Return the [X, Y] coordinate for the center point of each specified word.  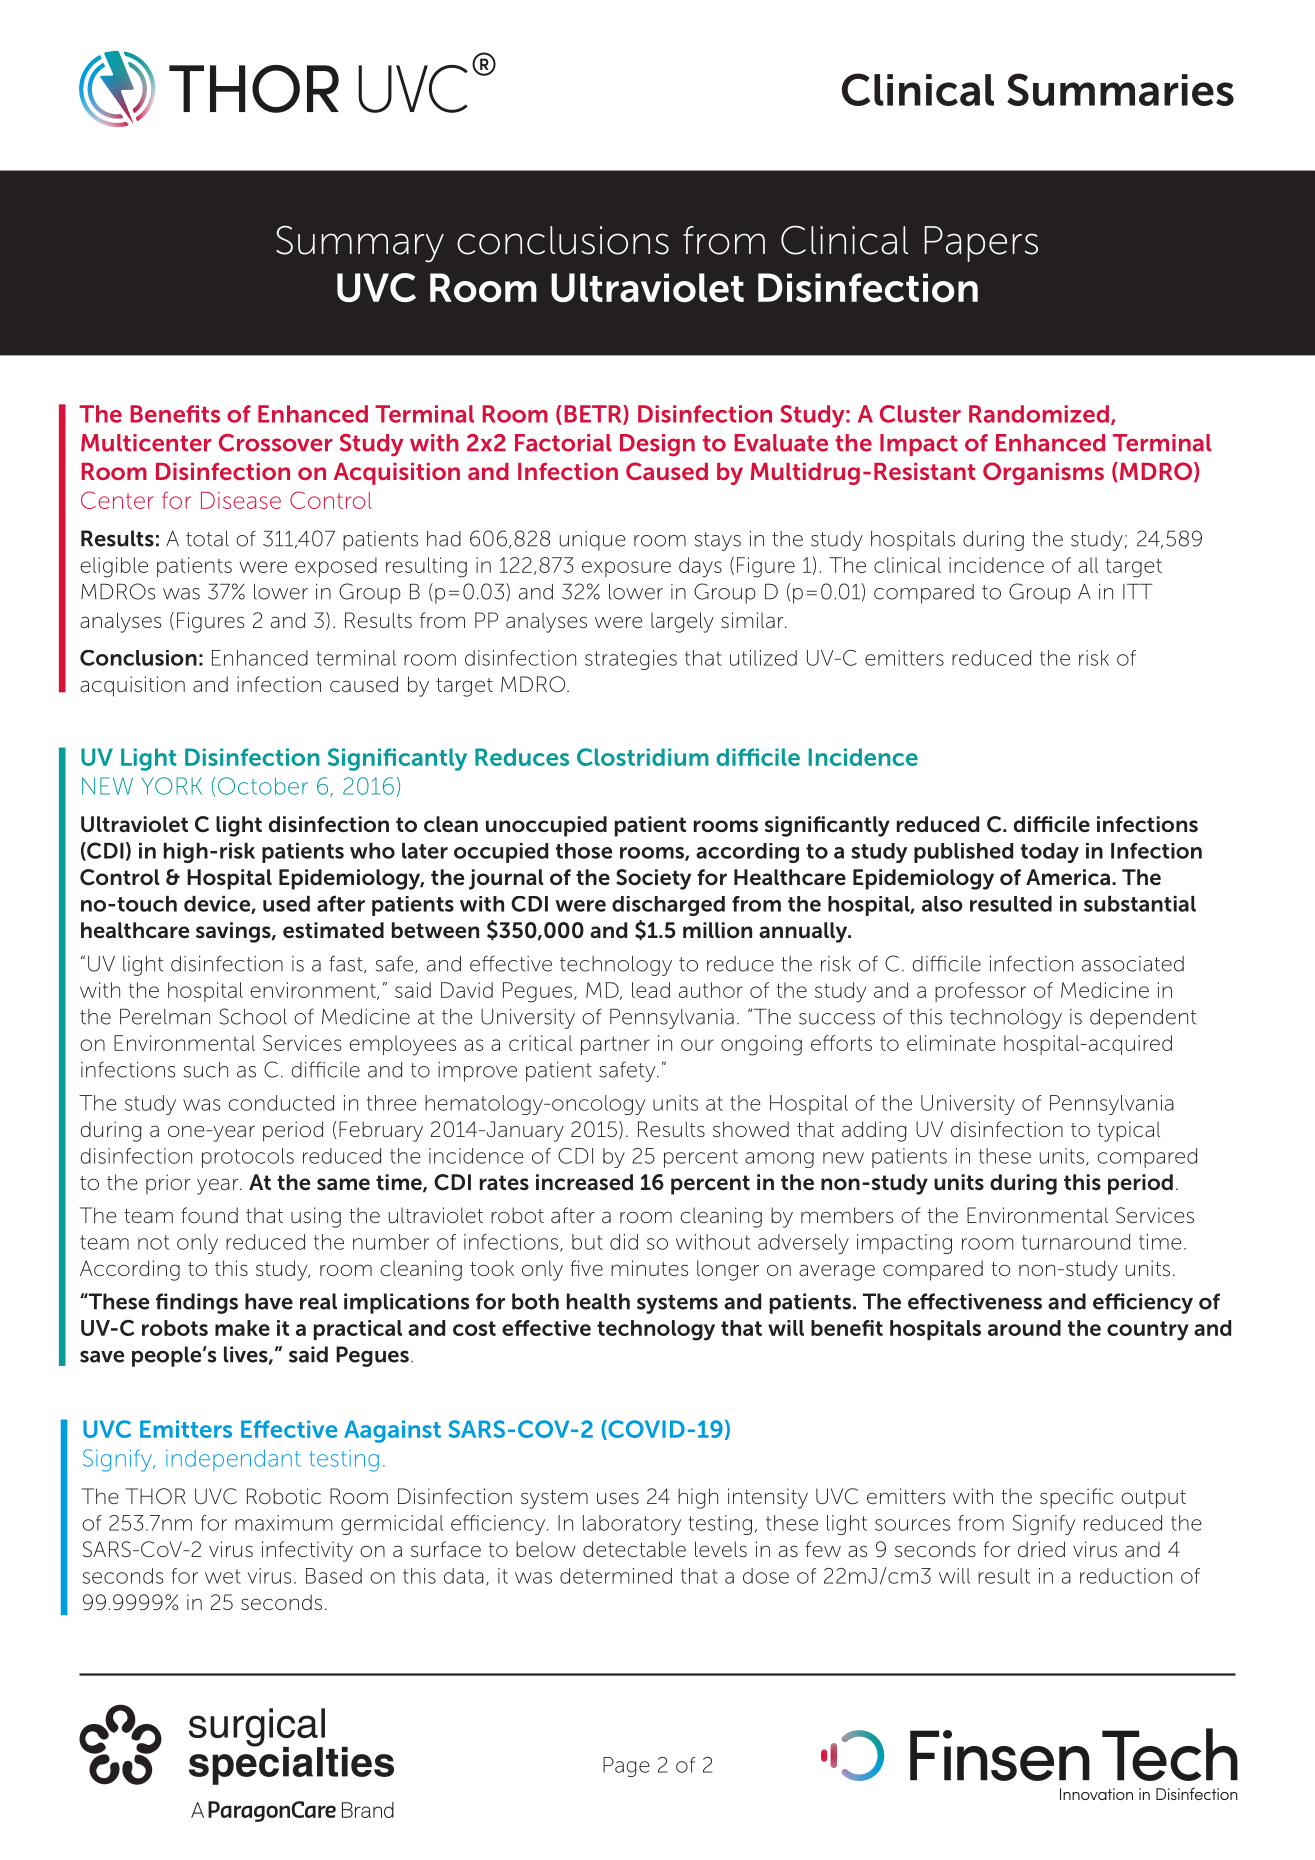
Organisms [1043, 473]
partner [615, 1045]
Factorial [563, 443]
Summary [360, 244]
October [263, 786]
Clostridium [643, 757]
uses [618, 1498]
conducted [281, 1103]
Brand [368, 1810]
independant [233, 1460]
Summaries [1120, 89]
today [1050, 853]
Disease [241, 500]
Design [657, 445]
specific [1076, 1498]
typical [1129, 1131]
